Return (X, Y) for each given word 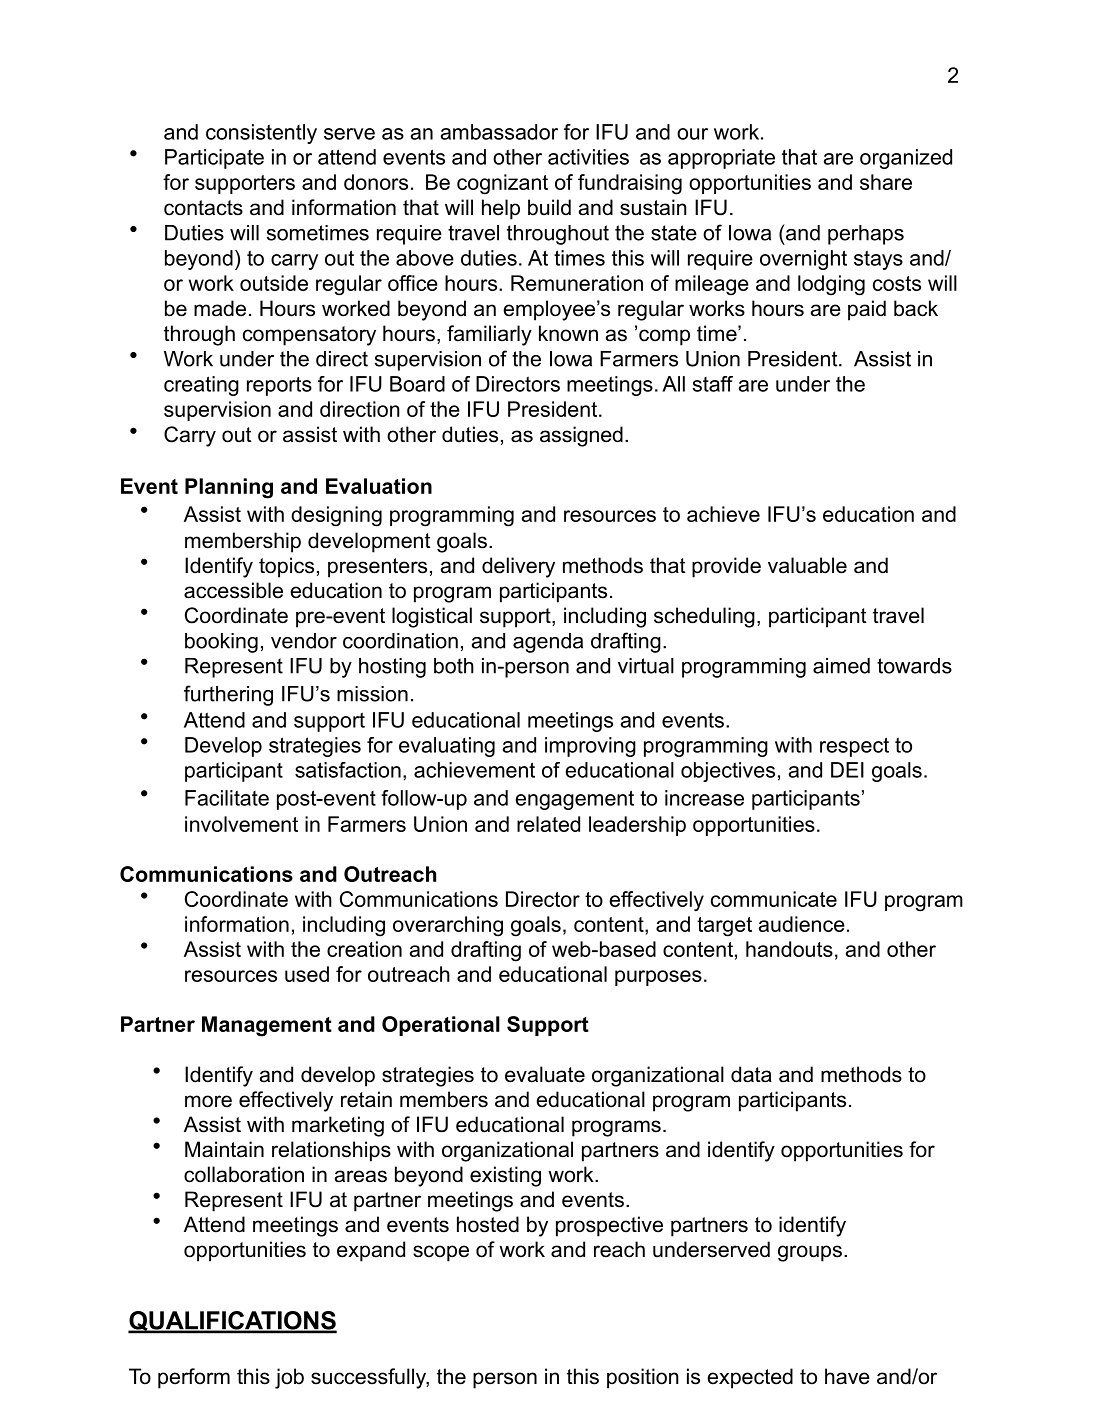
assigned (581, 436)
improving (590, 747)
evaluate (545, 1074)
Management (267, 1026)
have (847, 1376)
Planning (229, 488)
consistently (261, 134)
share (886, 182)
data (751, 1074)
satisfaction (348, 770)
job (289, 1378)
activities (588, 157)
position (643, 1378)
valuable (807, 565)
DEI (847, 770)
